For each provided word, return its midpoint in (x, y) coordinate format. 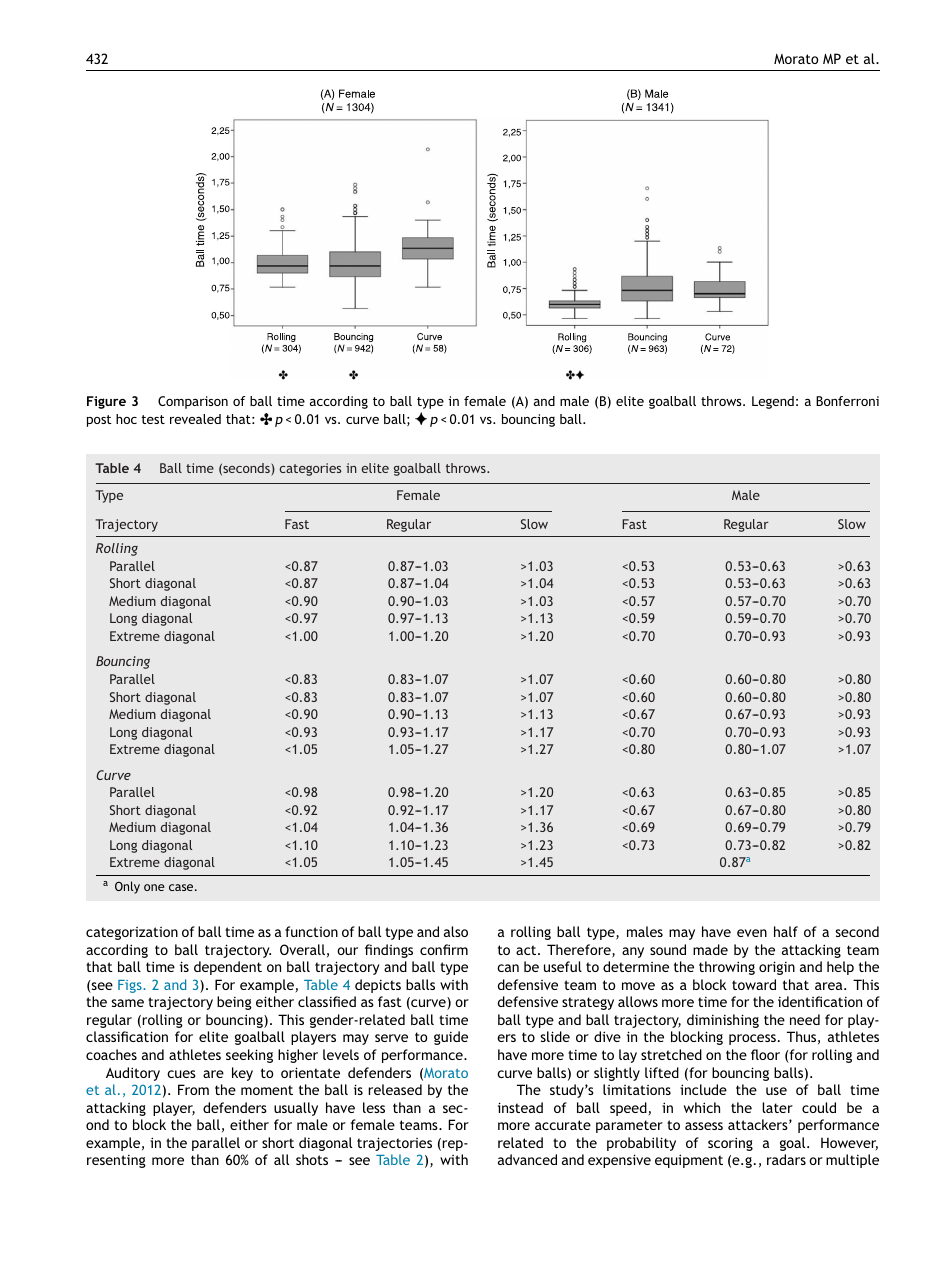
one (154, 887)
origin (777, 968)
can (508, 968)
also (456, 931)
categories (310, 469)
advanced (527, 1159)
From (193, 1089)
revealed (195, 419)
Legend (773, 402)
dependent (228, 968)
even (752, 933)
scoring (730, 1144)
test (153, 419)
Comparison (193, 402)
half (786, 931)
